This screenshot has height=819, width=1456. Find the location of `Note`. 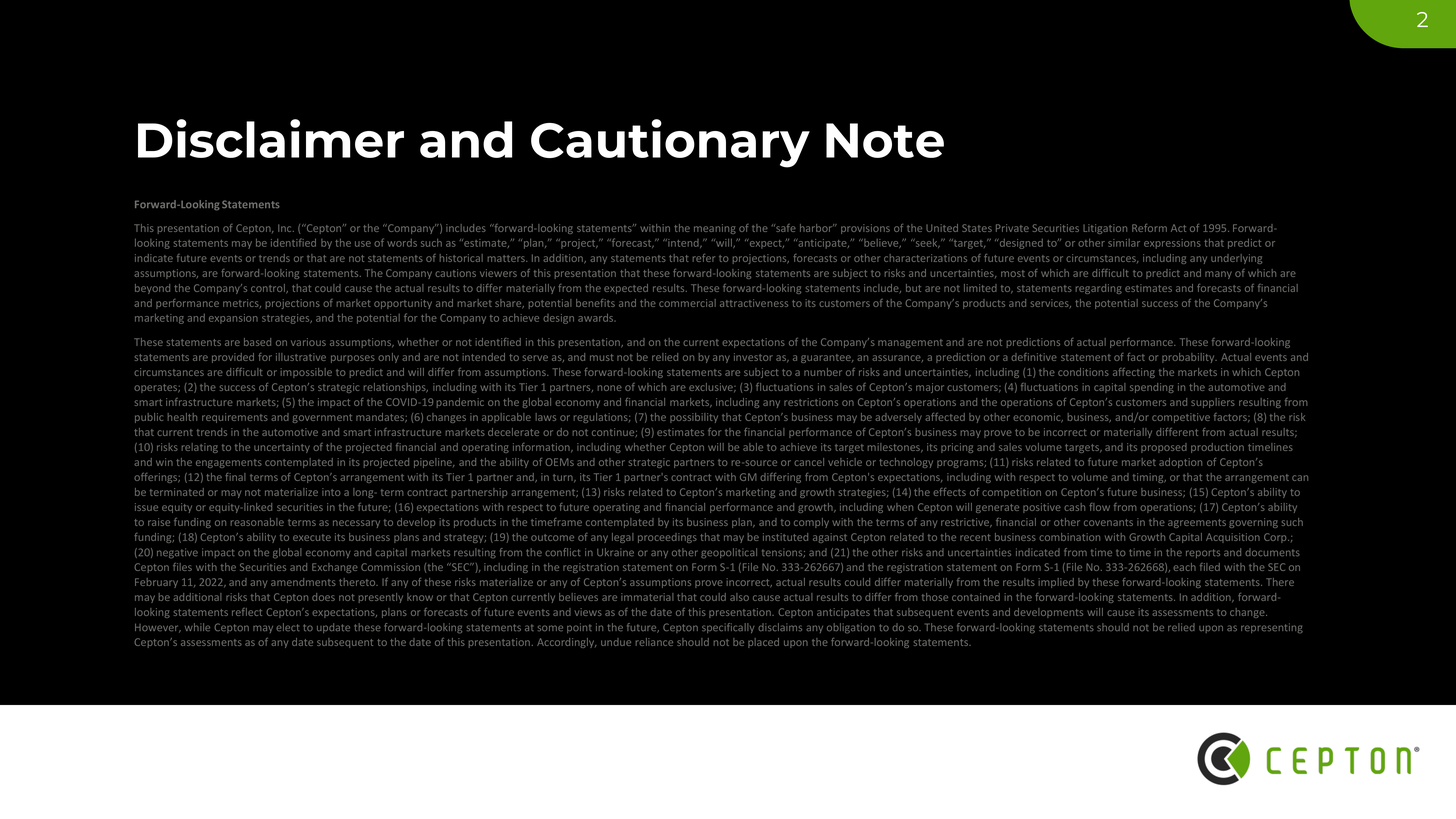

Note is located at coordinates (885, 140).
